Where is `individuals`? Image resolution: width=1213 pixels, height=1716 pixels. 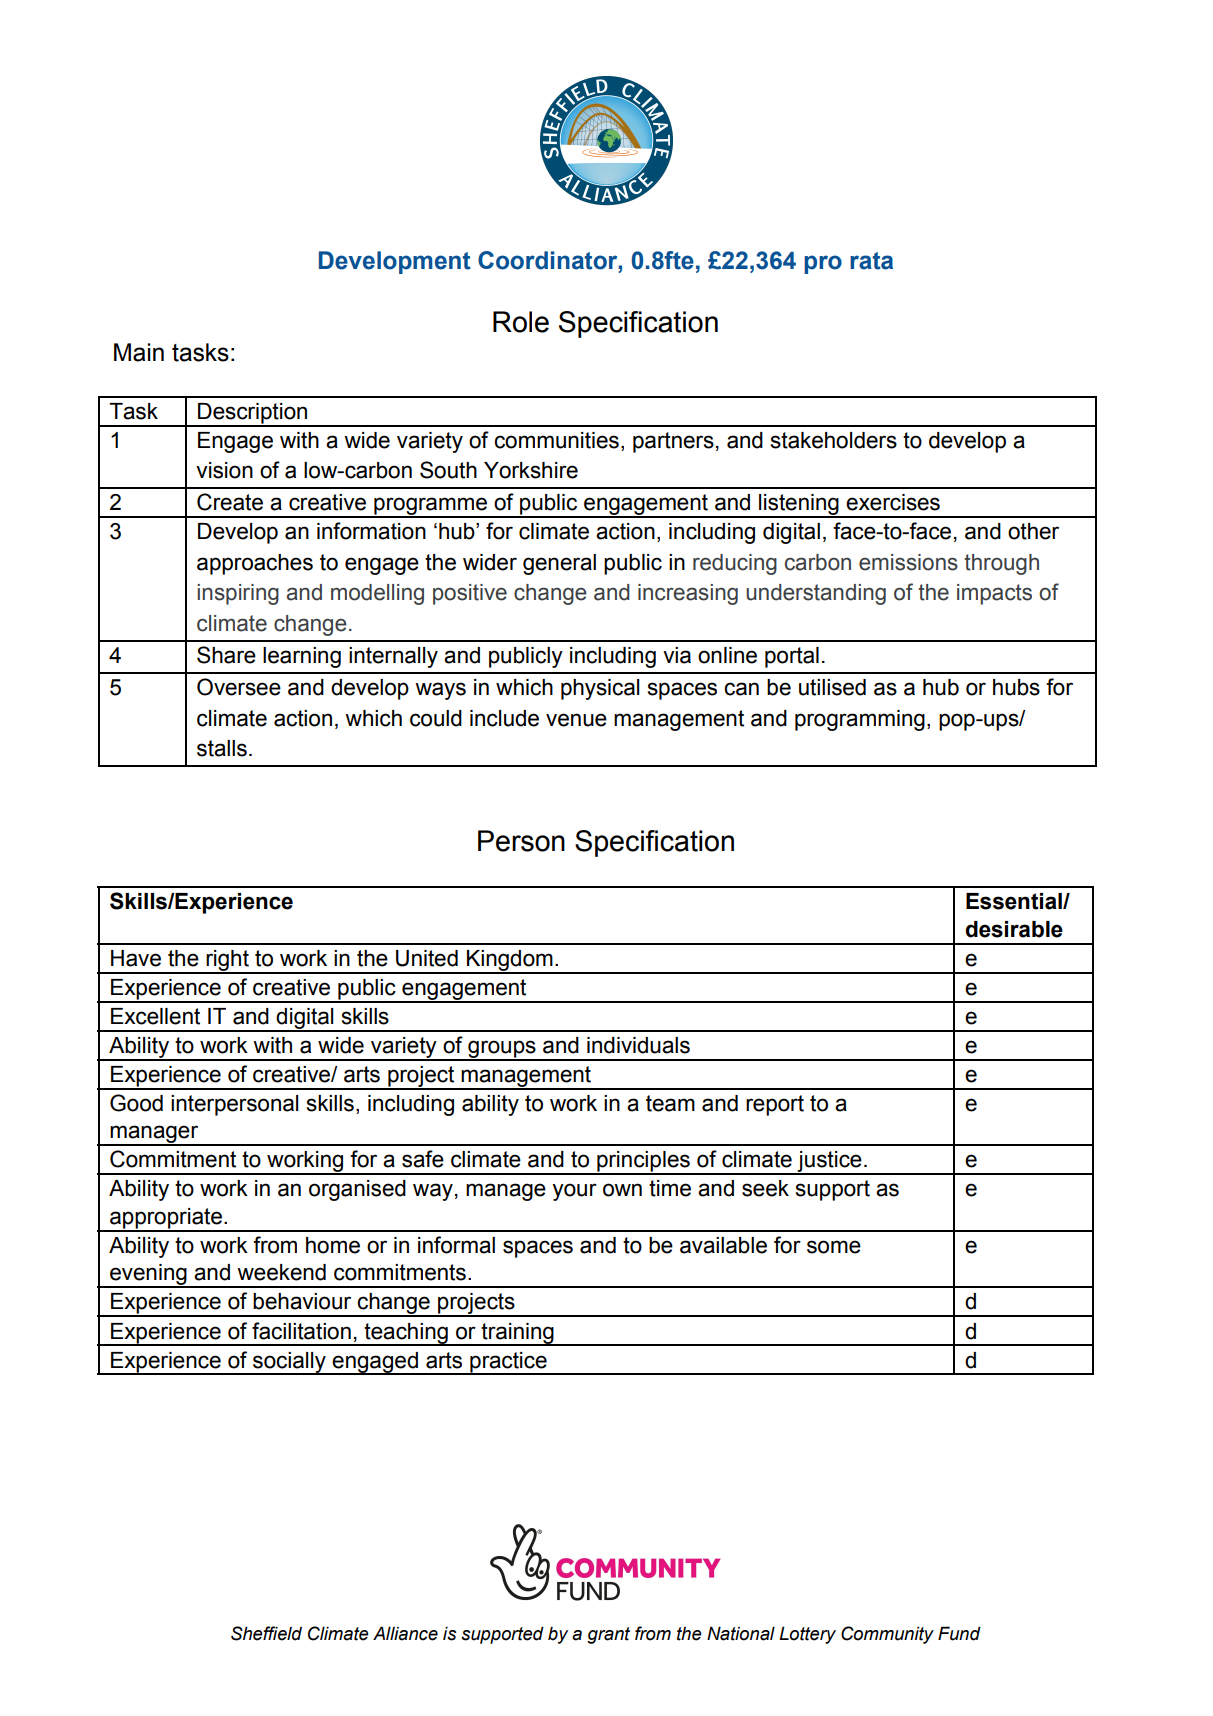
individuals is located at coordinates (638, 1045).
